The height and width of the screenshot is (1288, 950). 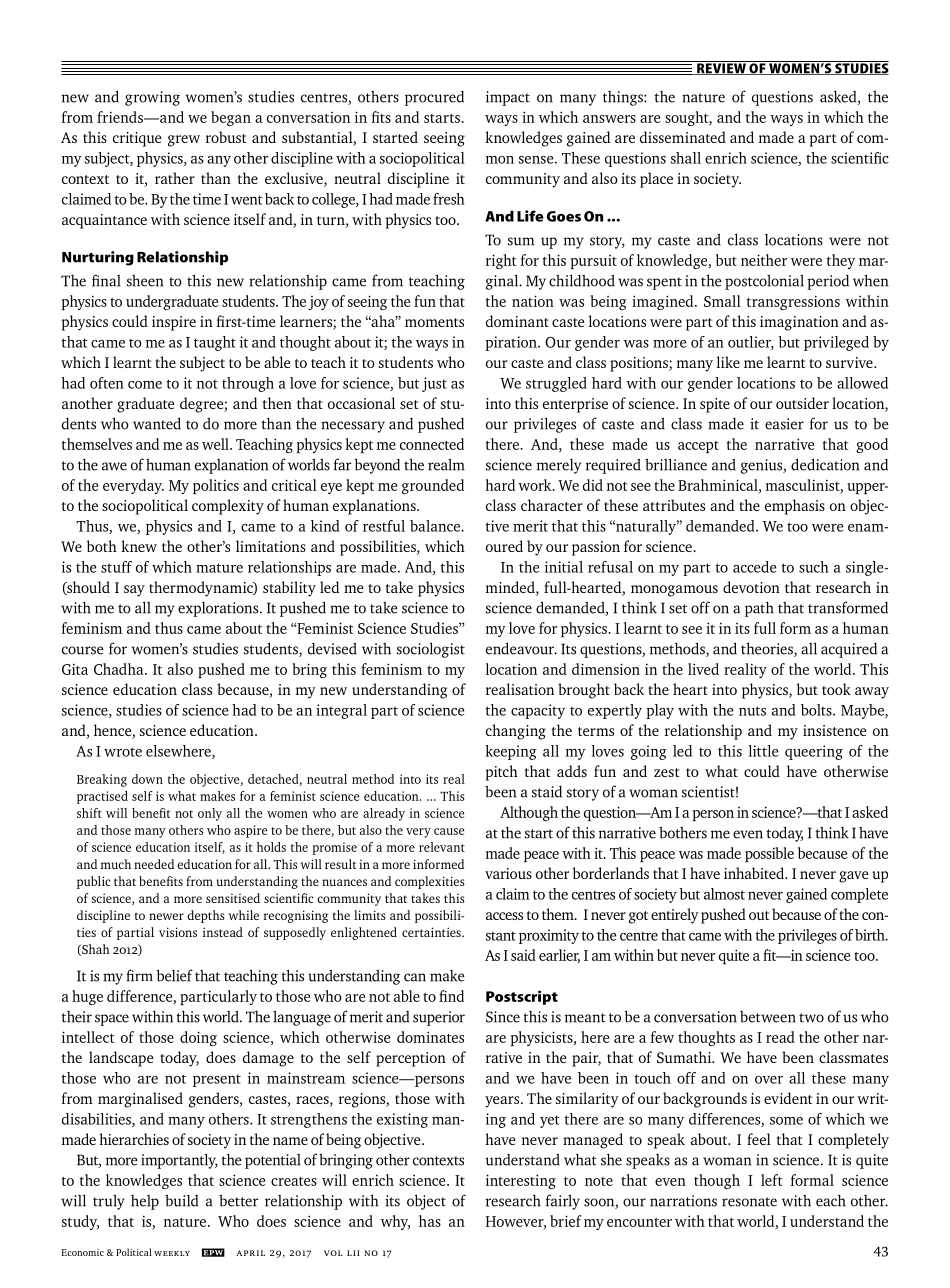 What do you see at coordinates (508, 98) in the screenshot?
I see `impact` at bounding box center [508, 98].
